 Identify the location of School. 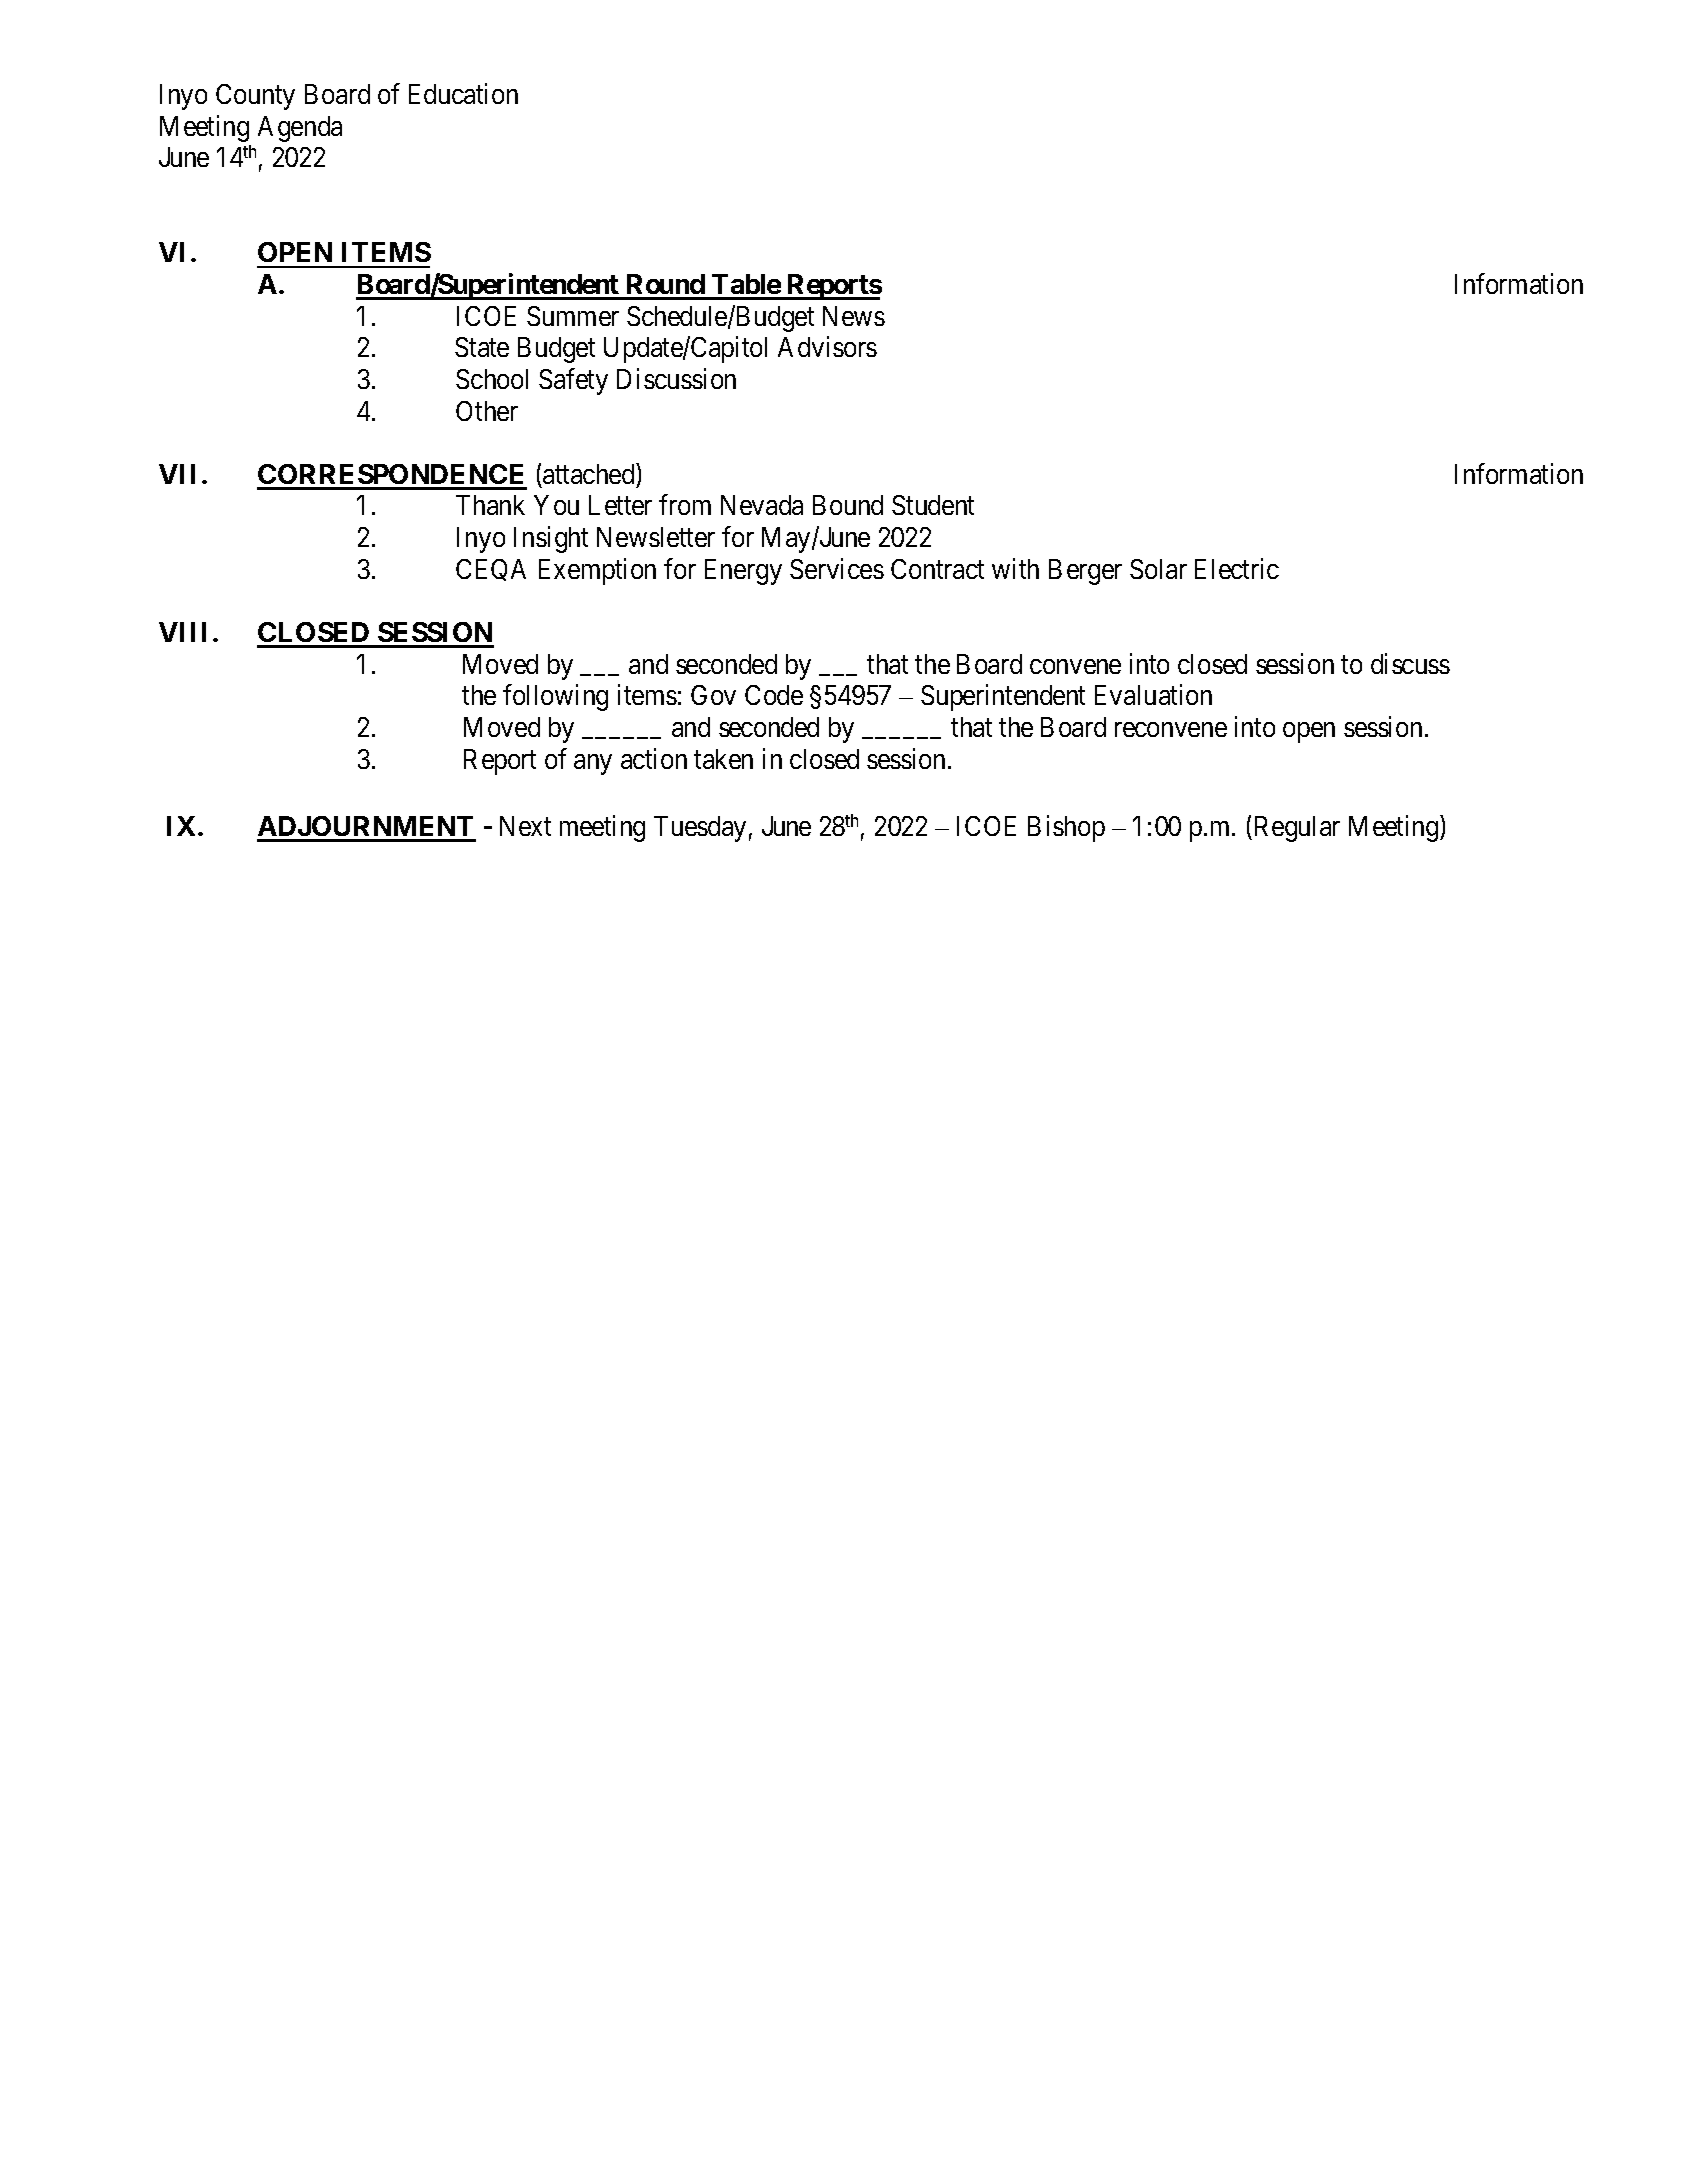
(492, 379).
